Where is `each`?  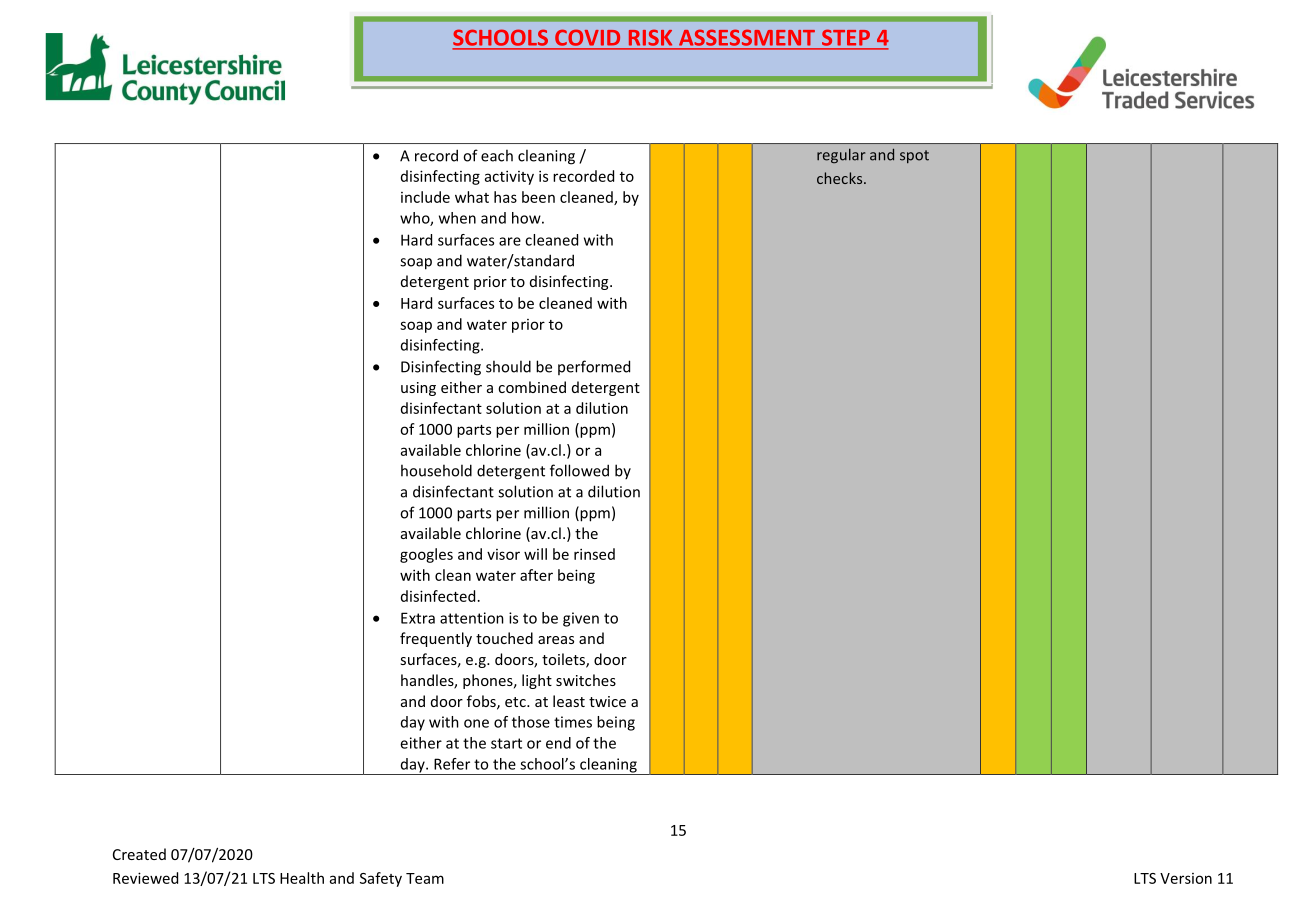 each is located at coordinates (497, 155).
